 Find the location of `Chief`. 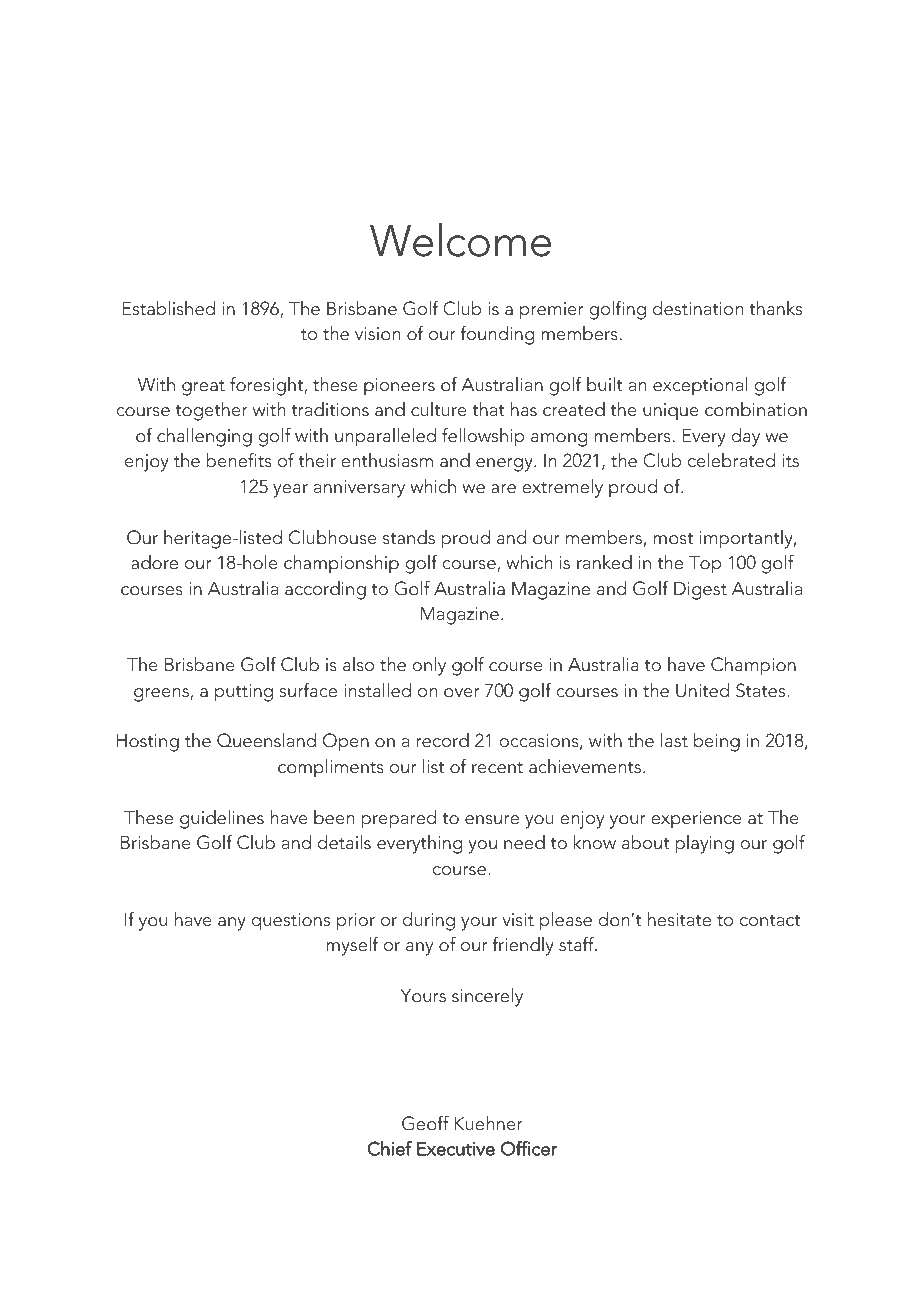

Chief is located at coordinates (390, 1148).
